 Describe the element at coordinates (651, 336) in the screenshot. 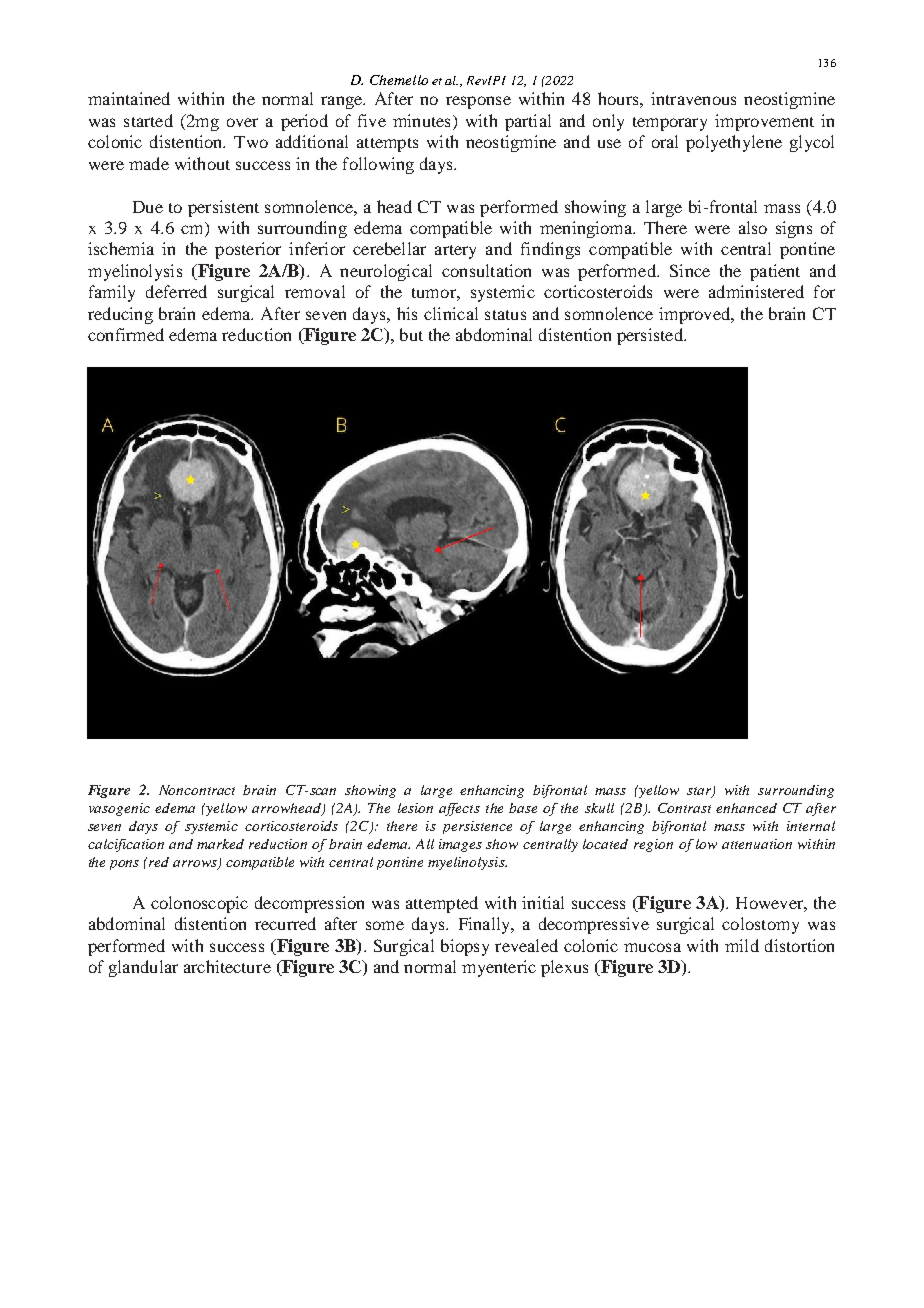

I see `persisted` at that location.
